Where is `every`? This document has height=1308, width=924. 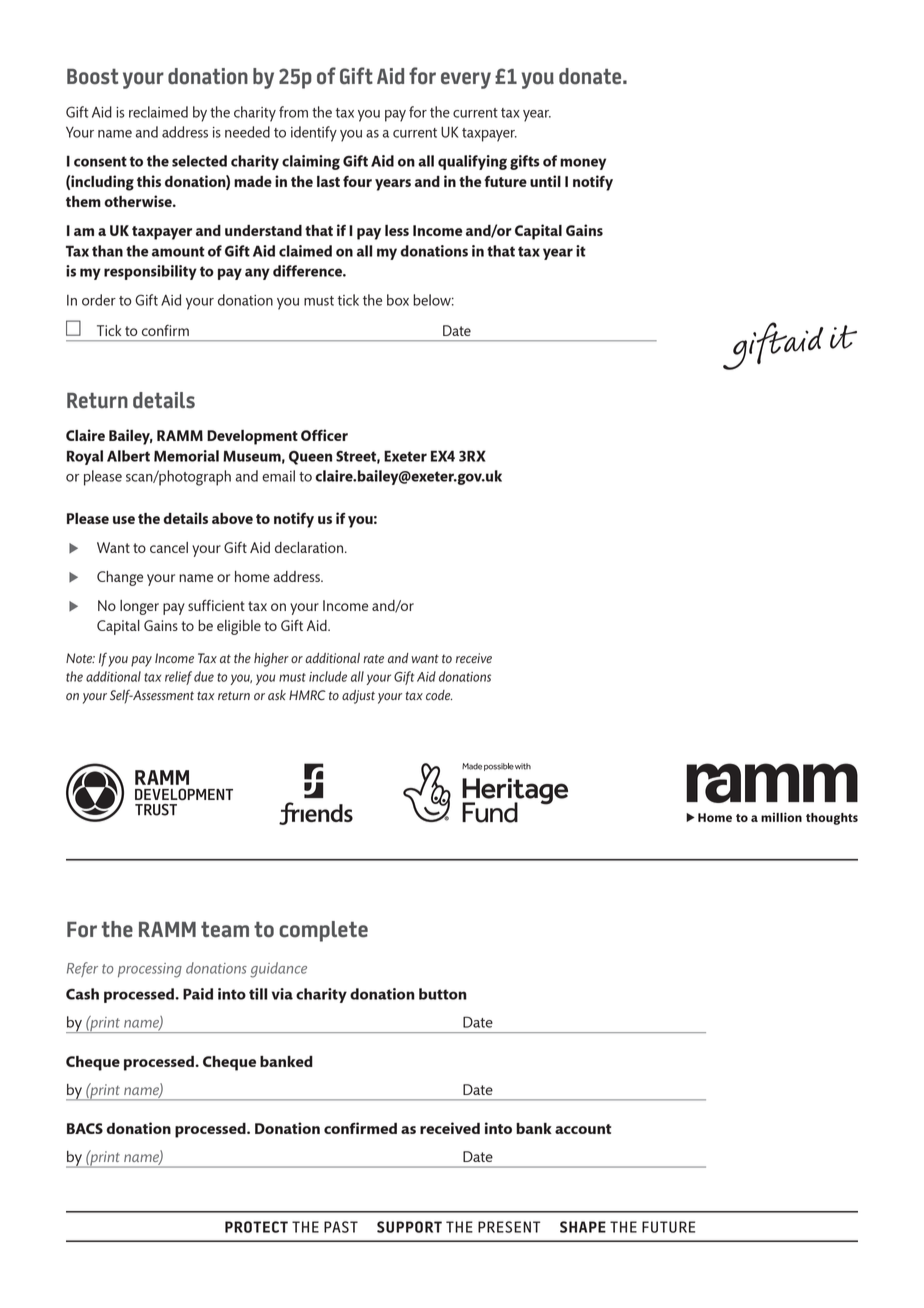
every is located at coordinates (466, 80).
